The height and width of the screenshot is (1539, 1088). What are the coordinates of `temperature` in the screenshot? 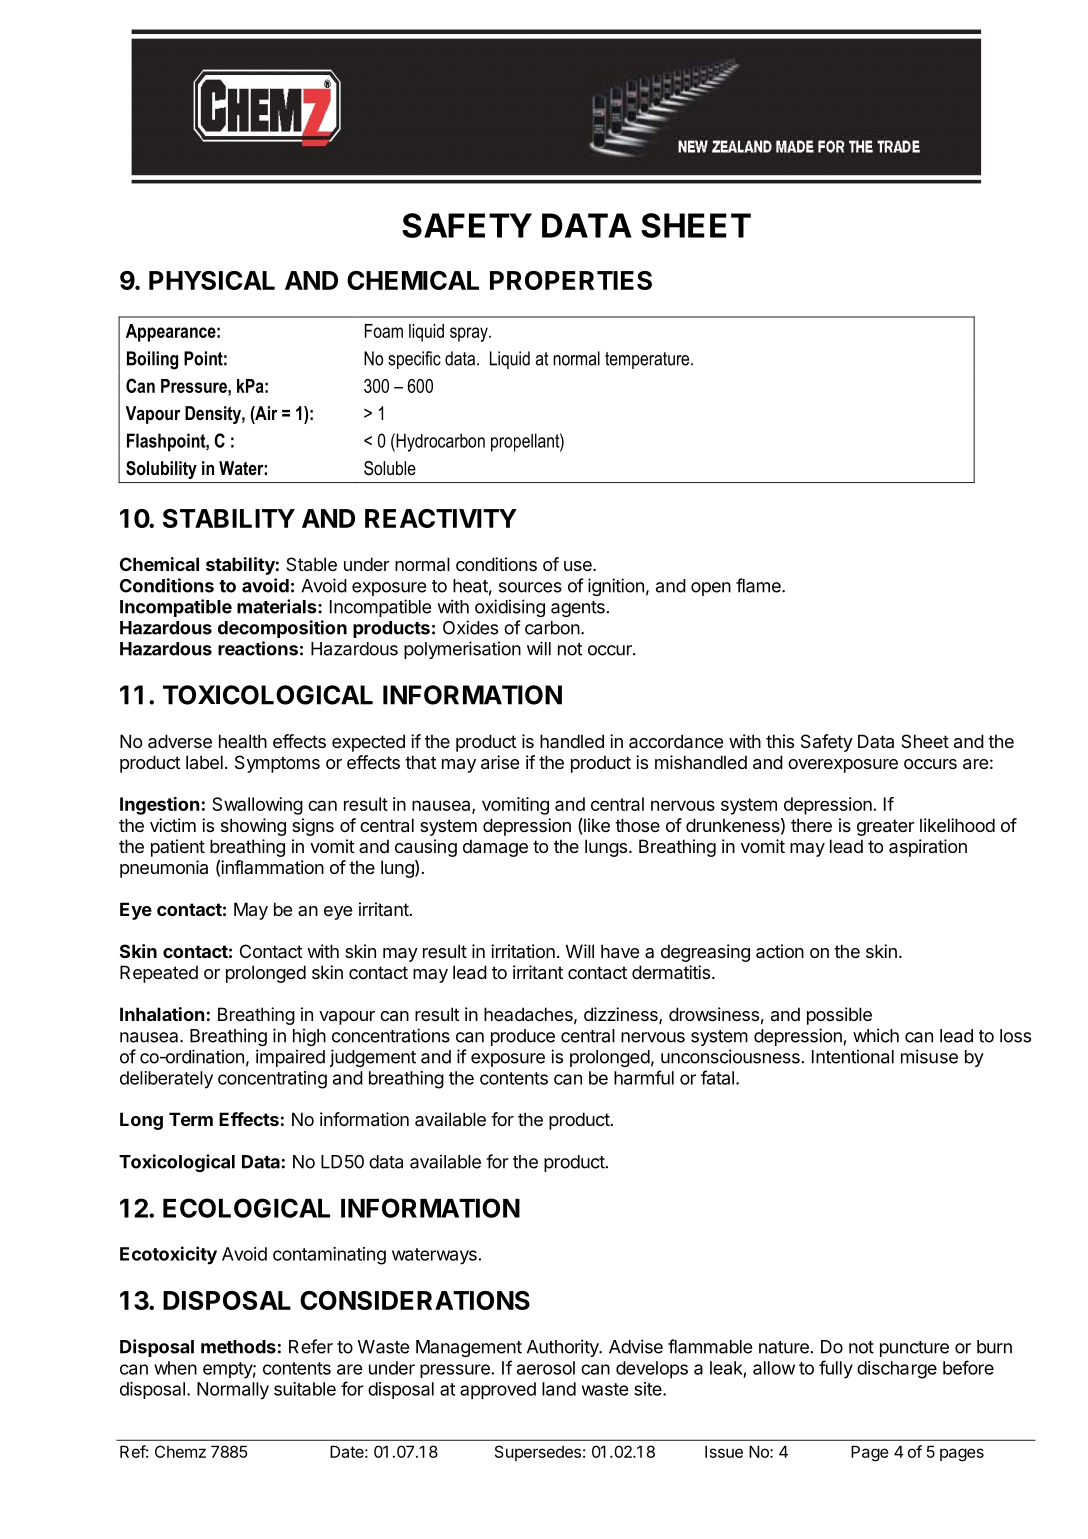 It's located at (648, 360).
